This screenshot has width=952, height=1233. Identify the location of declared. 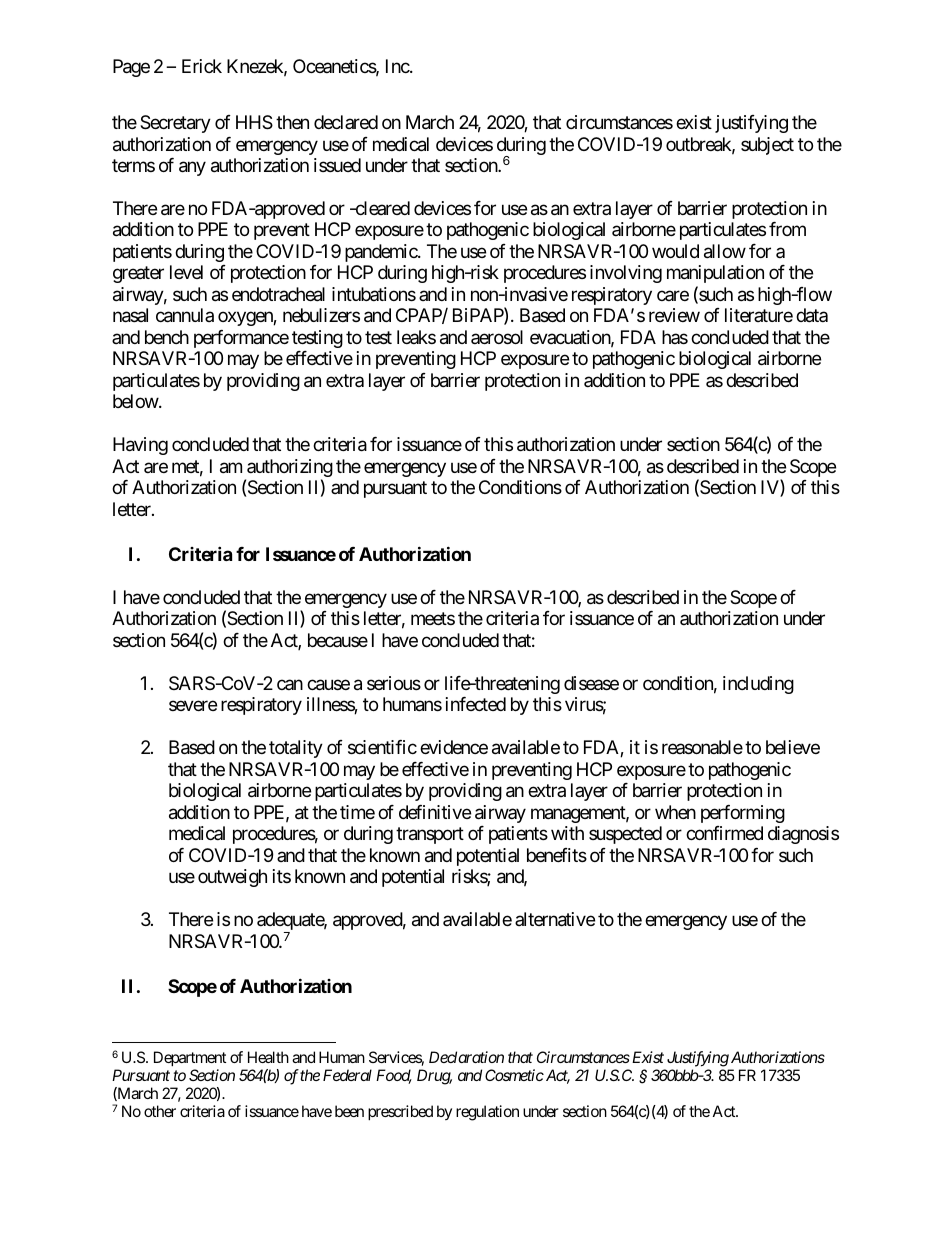
(346, 122).
